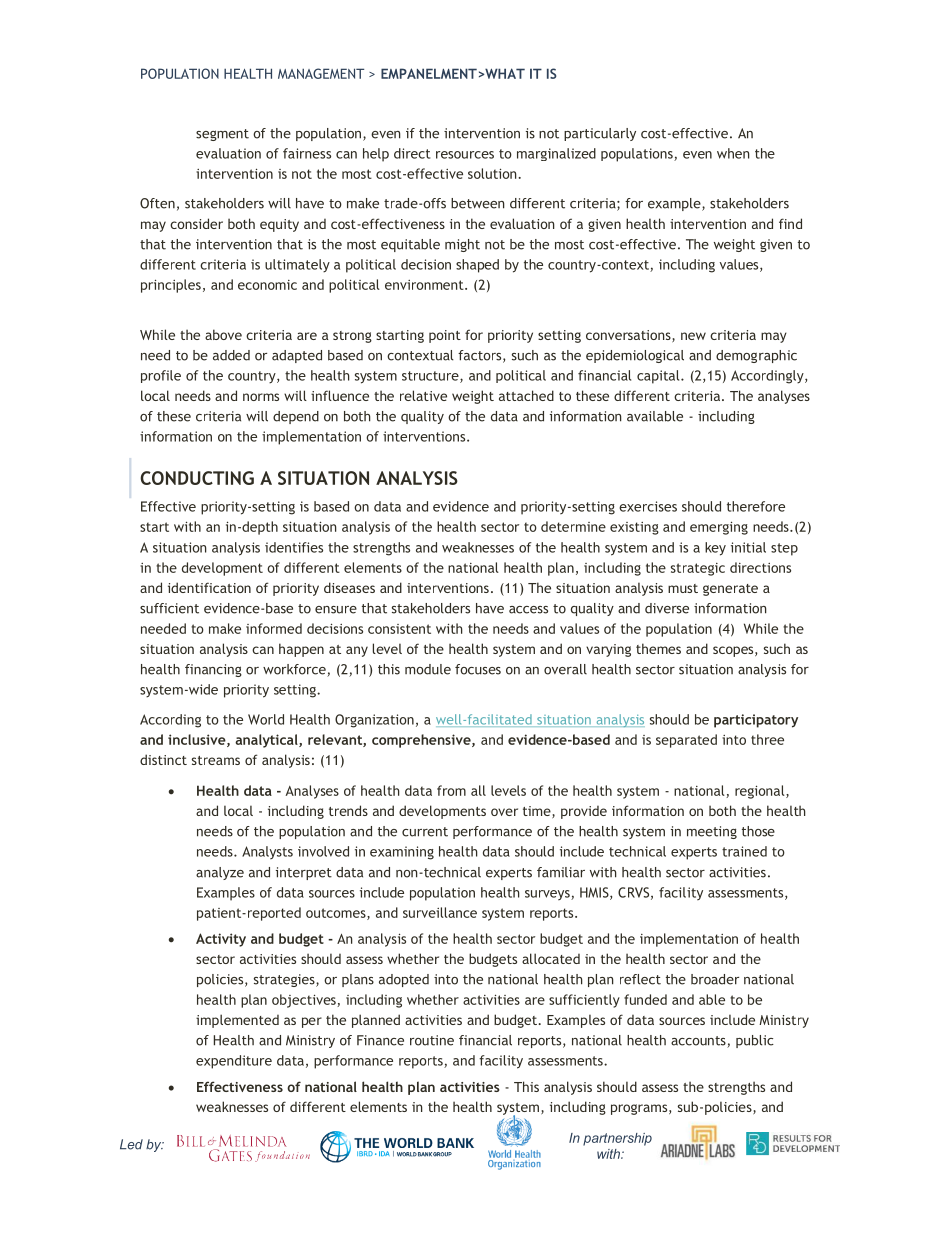 This screenshot has width=952, height=1233. I want to click on added, so click(231, 355).
